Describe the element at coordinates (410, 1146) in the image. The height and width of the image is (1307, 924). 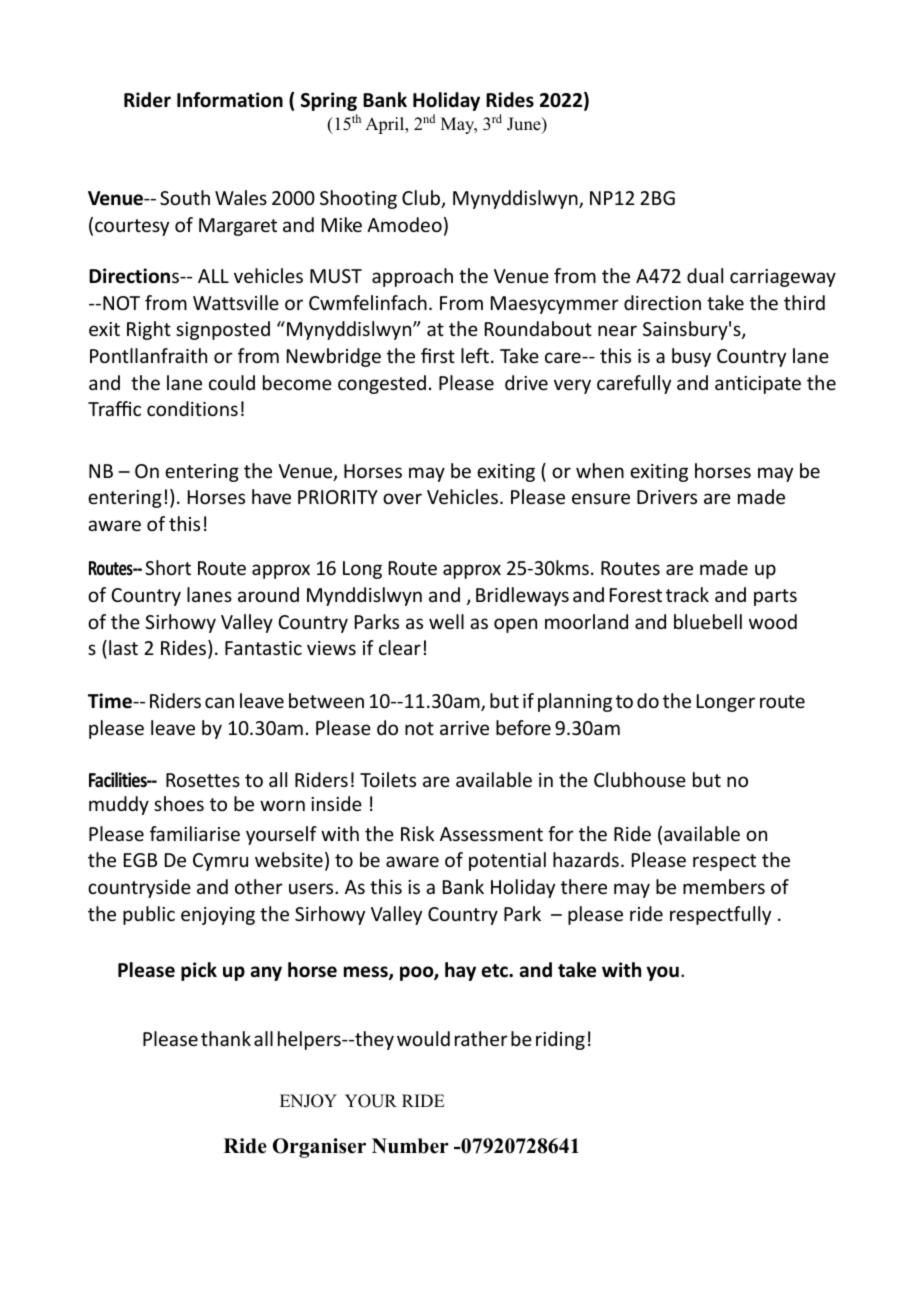
I see `Number` at that location.
